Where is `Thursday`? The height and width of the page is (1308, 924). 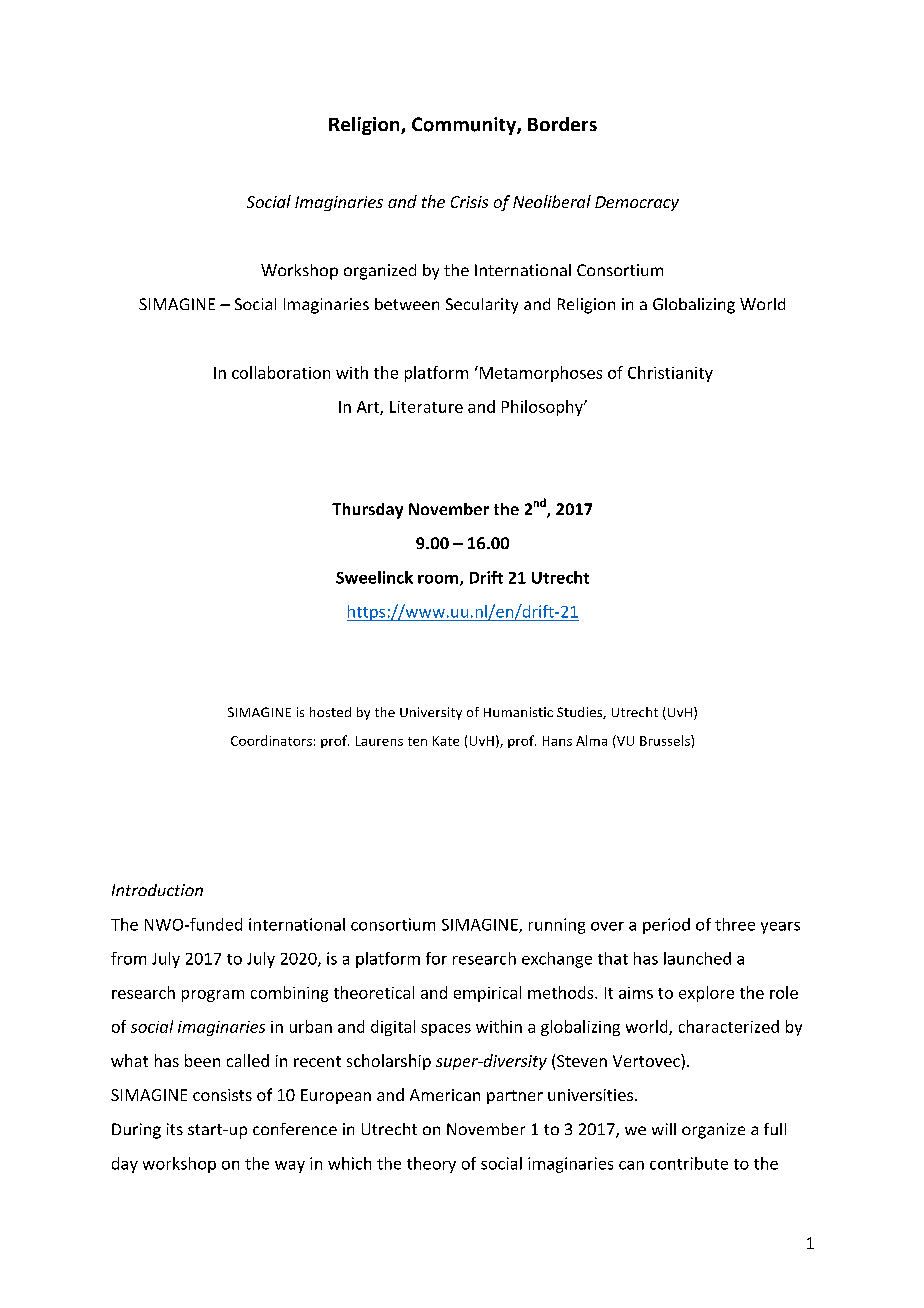
Thursday is located at coordinates (367, 511).
